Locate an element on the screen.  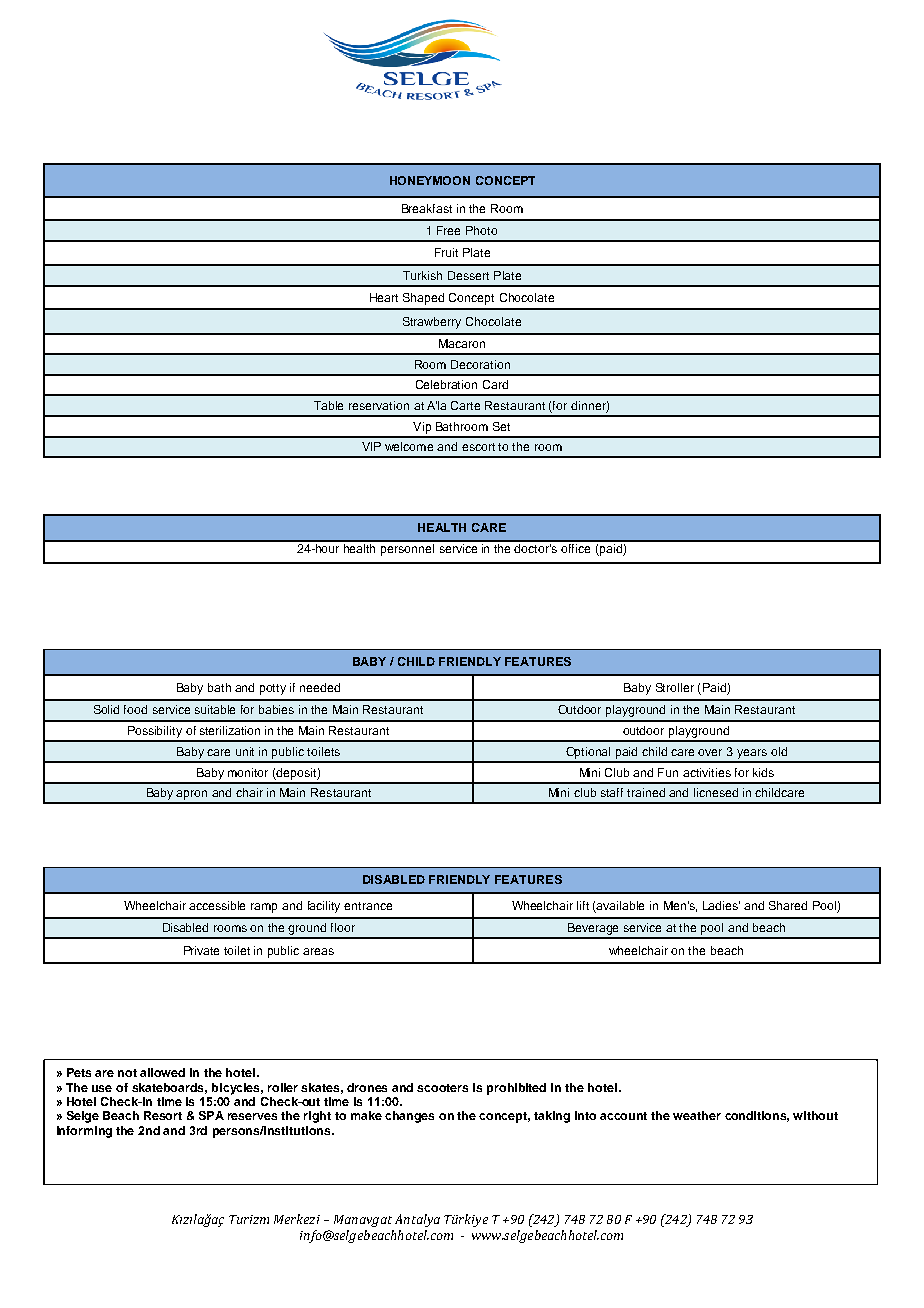
allowed is located at coordinates (162, 1072).
